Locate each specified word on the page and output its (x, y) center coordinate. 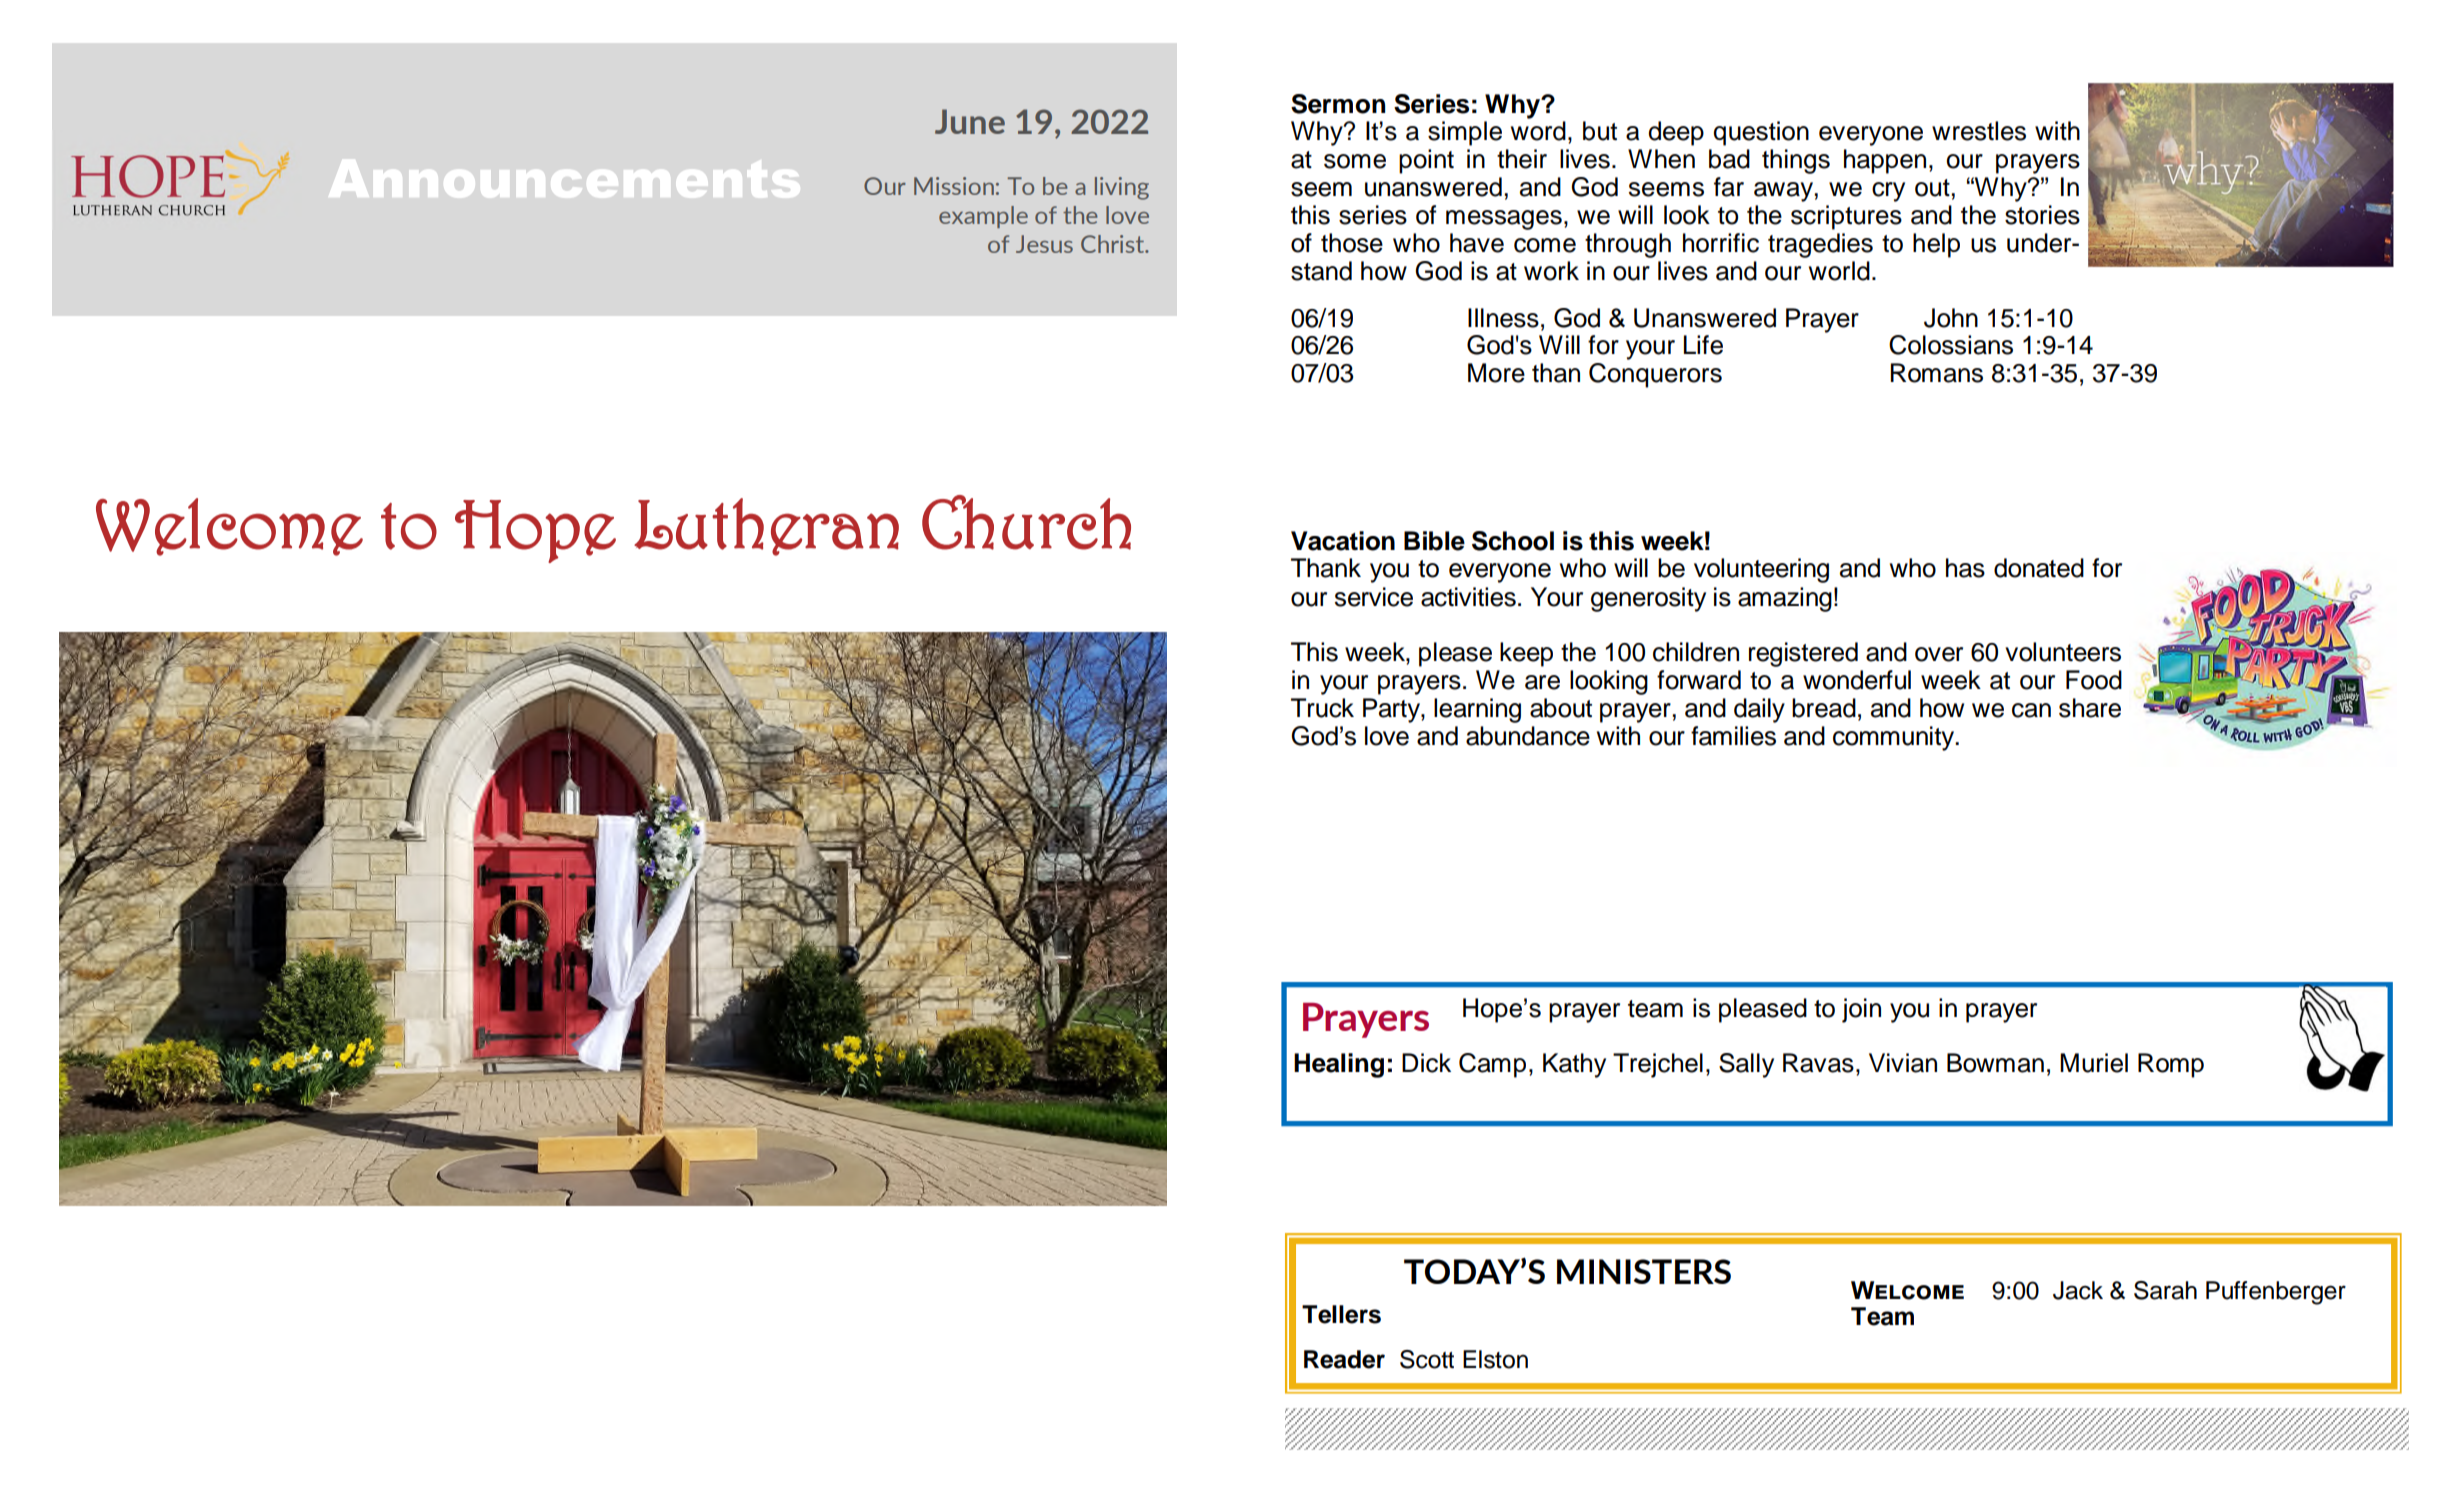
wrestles (1979, 131)
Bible (1434, 541)
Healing (1339, 1065)
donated (2039, 568)
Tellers (1341, 1314)
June (970, 121)
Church (1026, 522)
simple (1465, 133)
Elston (1495, 1359)
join (1861, 1010)
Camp (1492, 1065)
